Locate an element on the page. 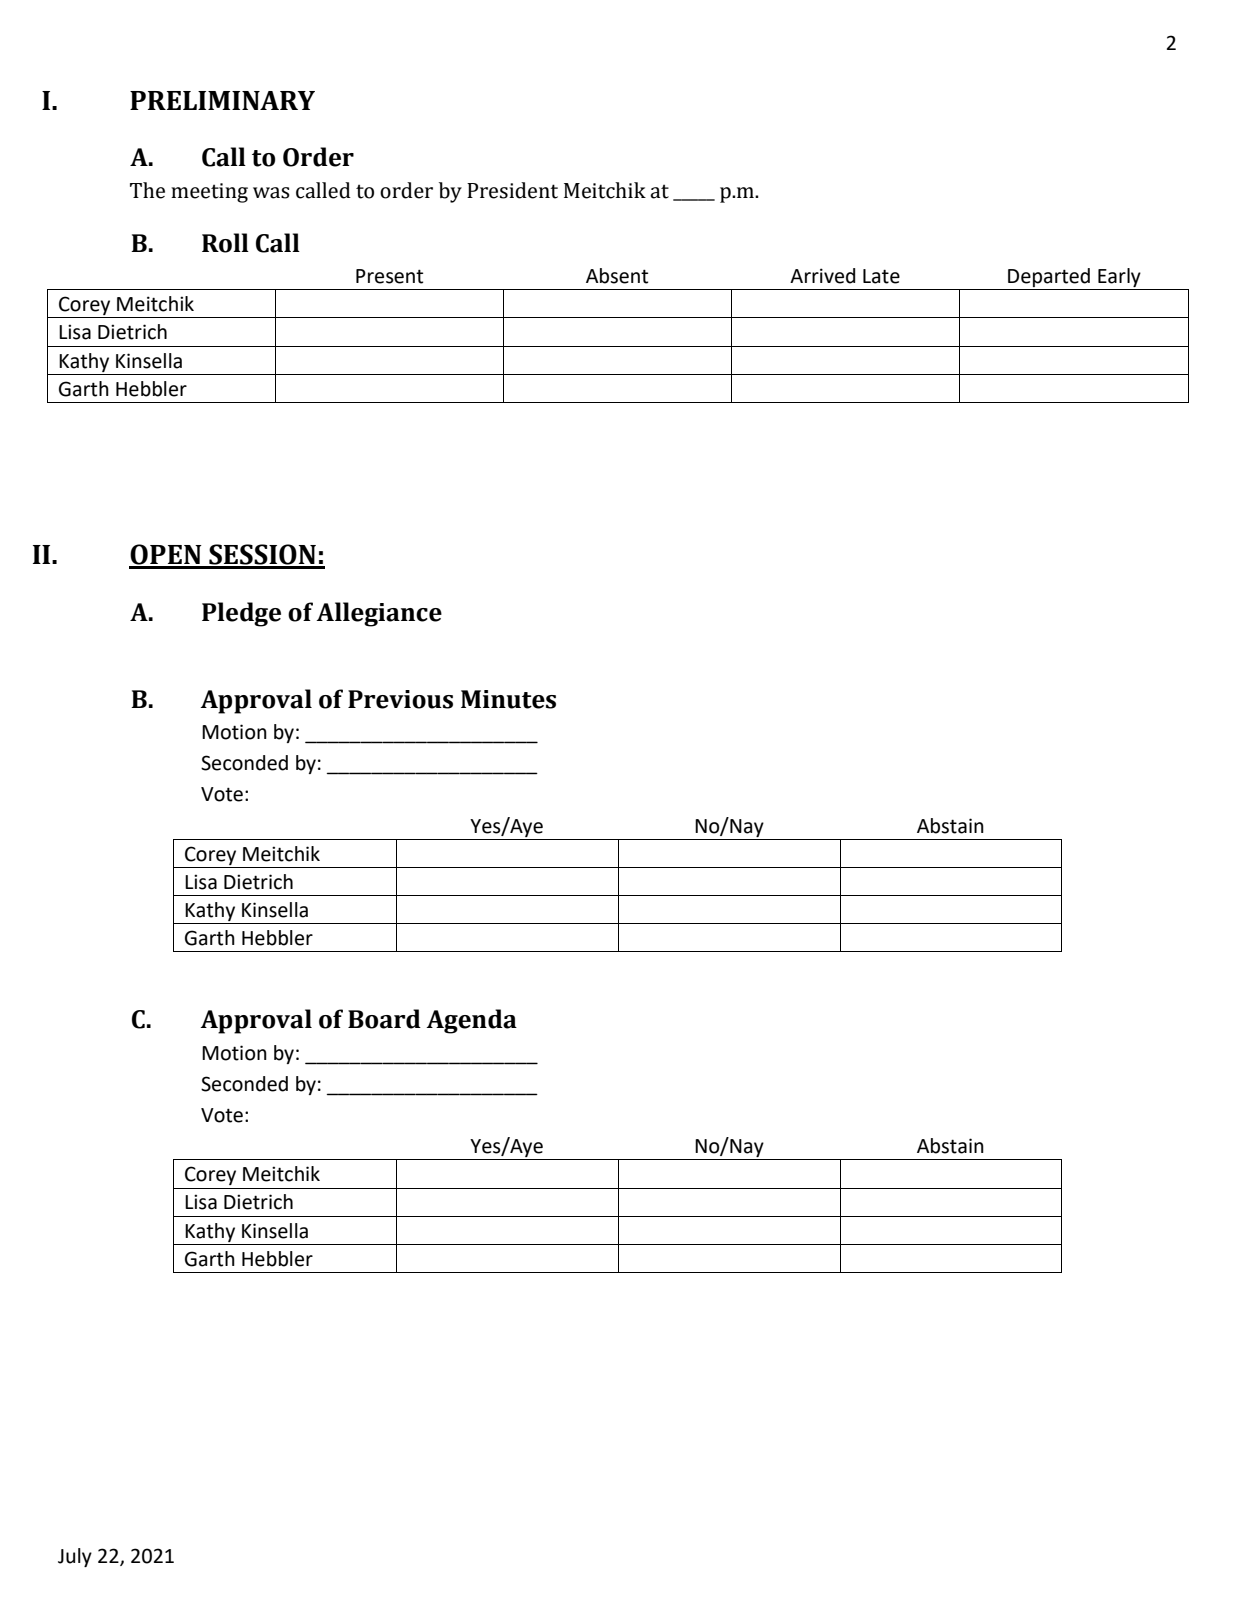  Board is located at coordinates (384, 1019).
